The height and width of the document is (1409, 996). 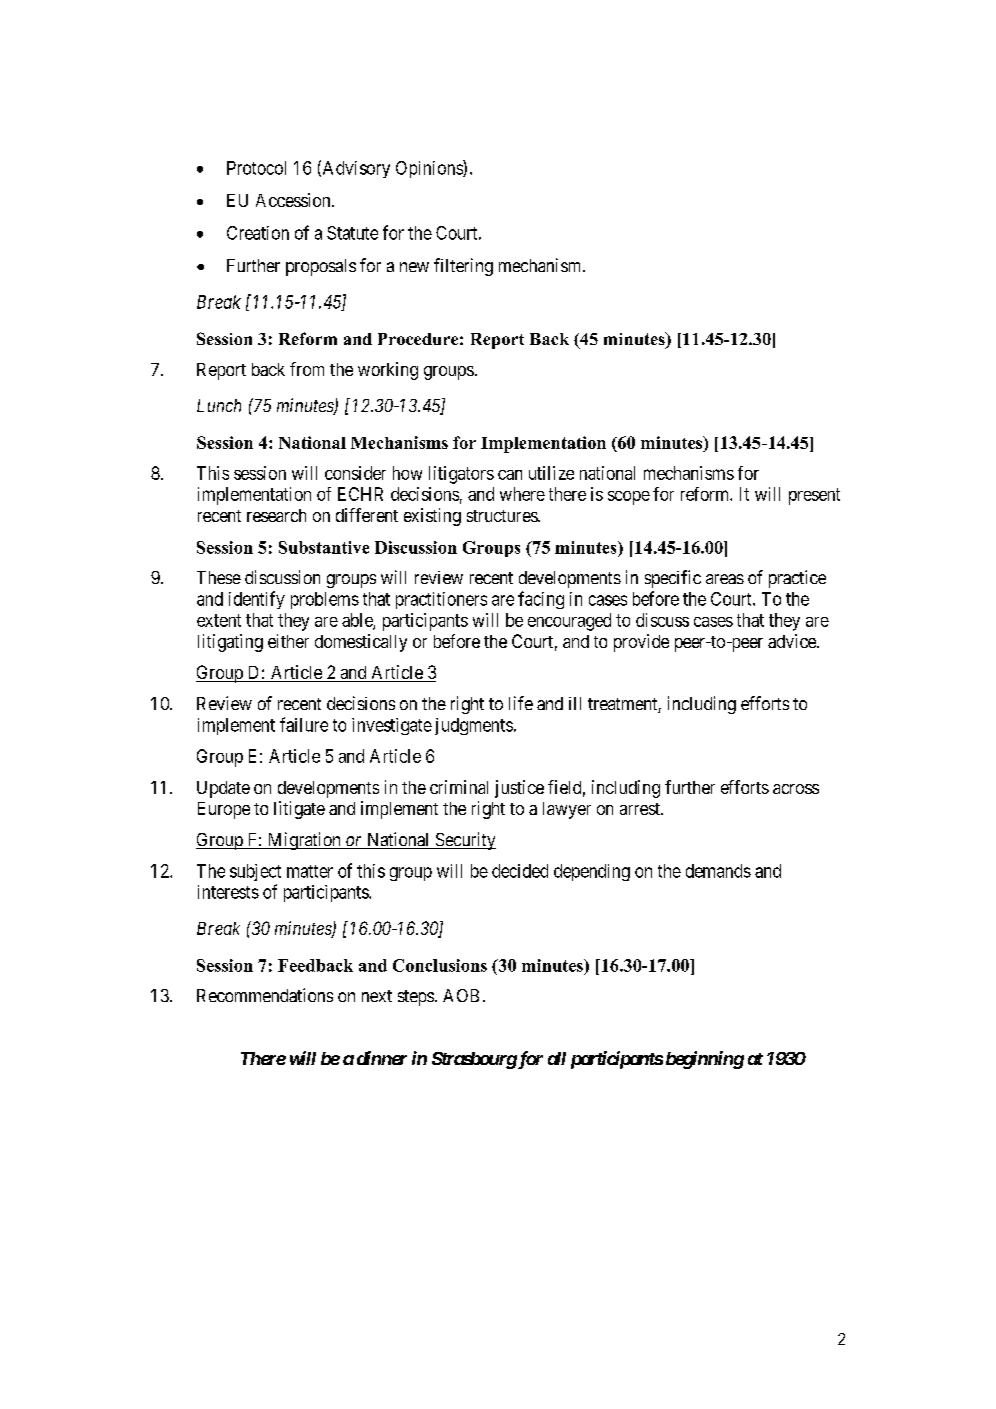 I want to click on demands, so click(x=718, y=871).
